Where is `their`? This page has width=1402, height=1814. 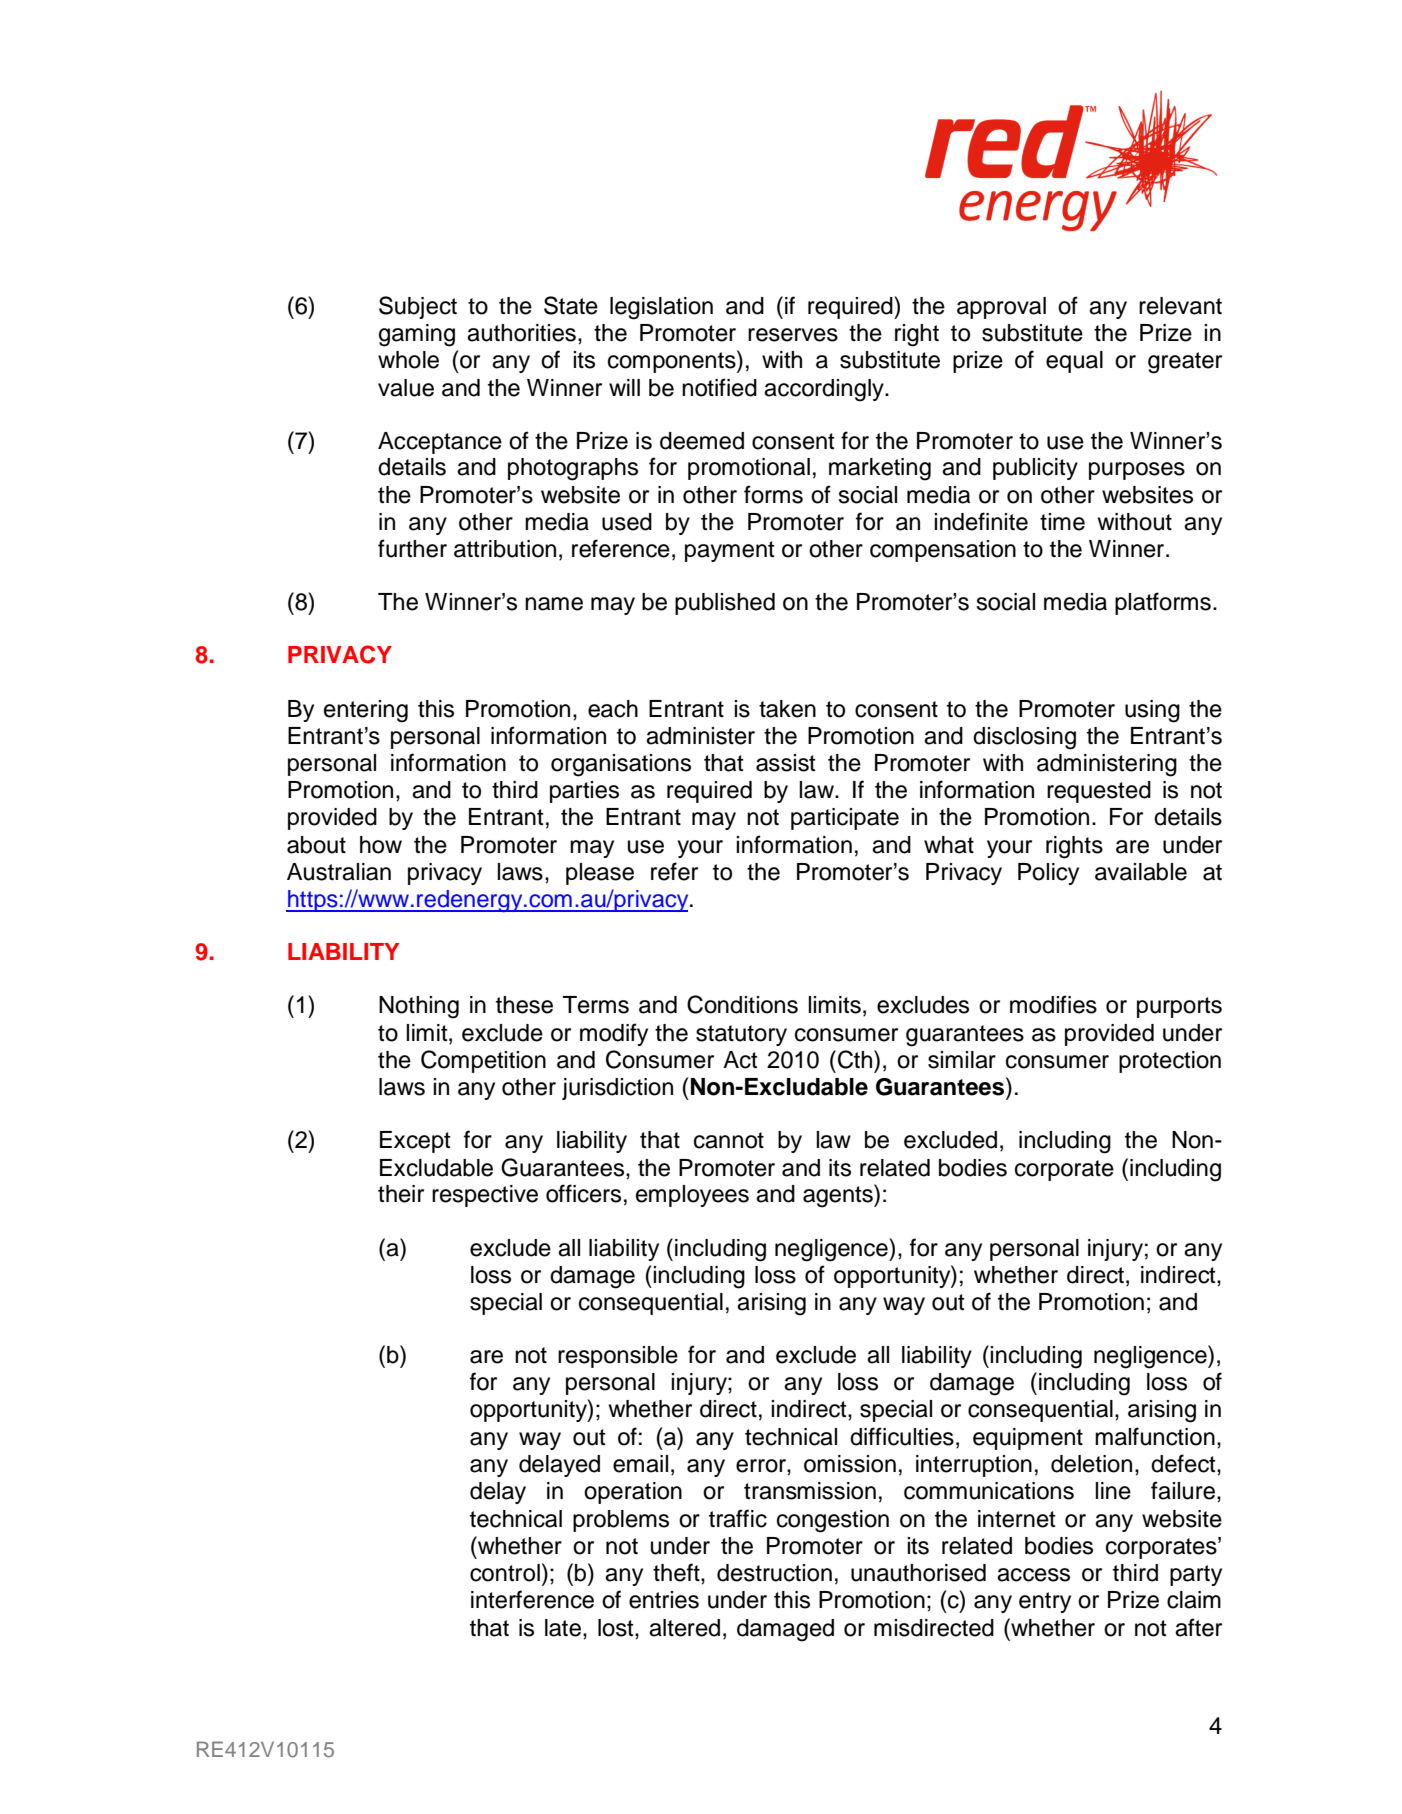
their is located at coordinates (401, 1194).
